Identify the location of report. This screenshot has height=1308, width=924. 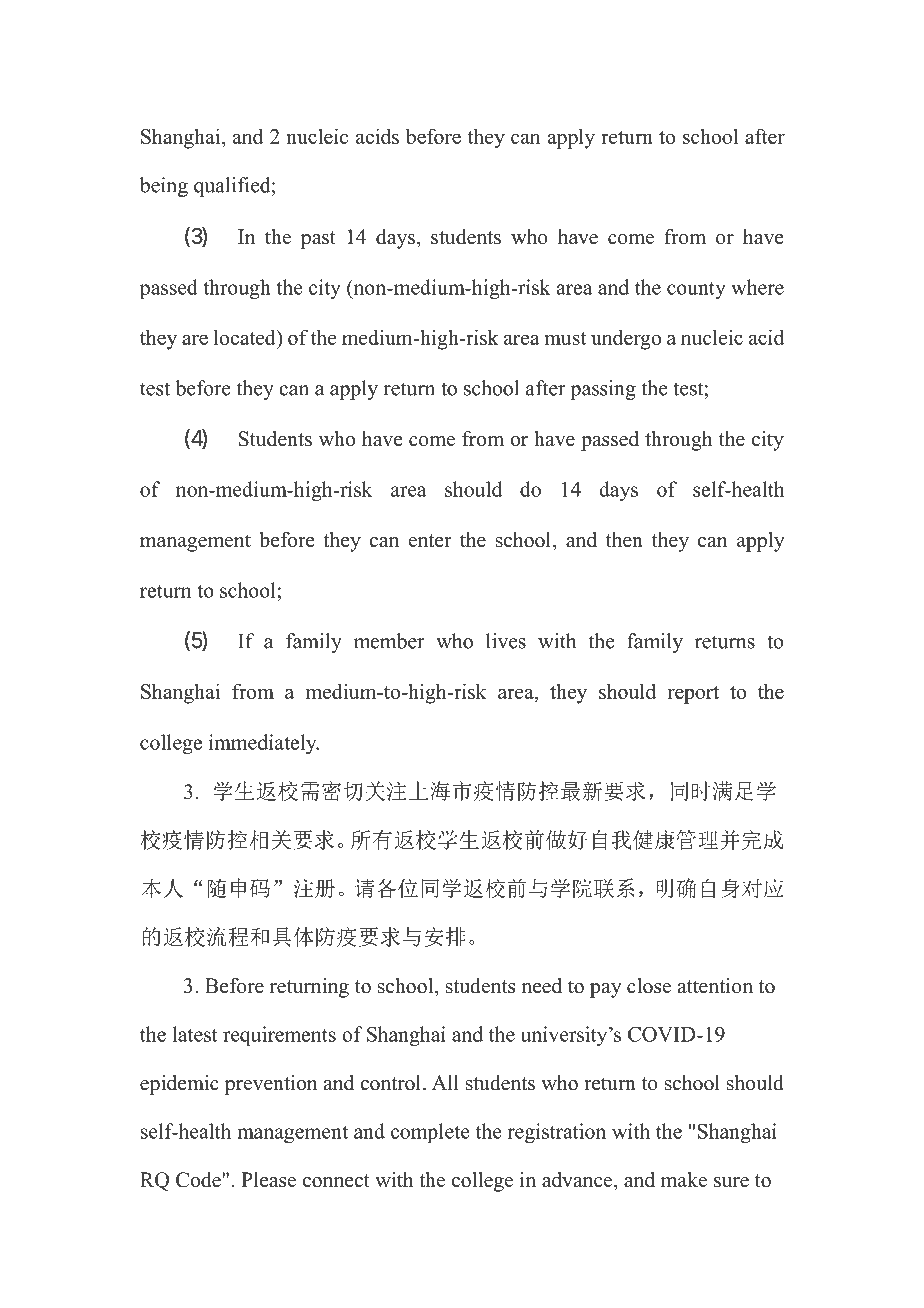
(693, 695).
